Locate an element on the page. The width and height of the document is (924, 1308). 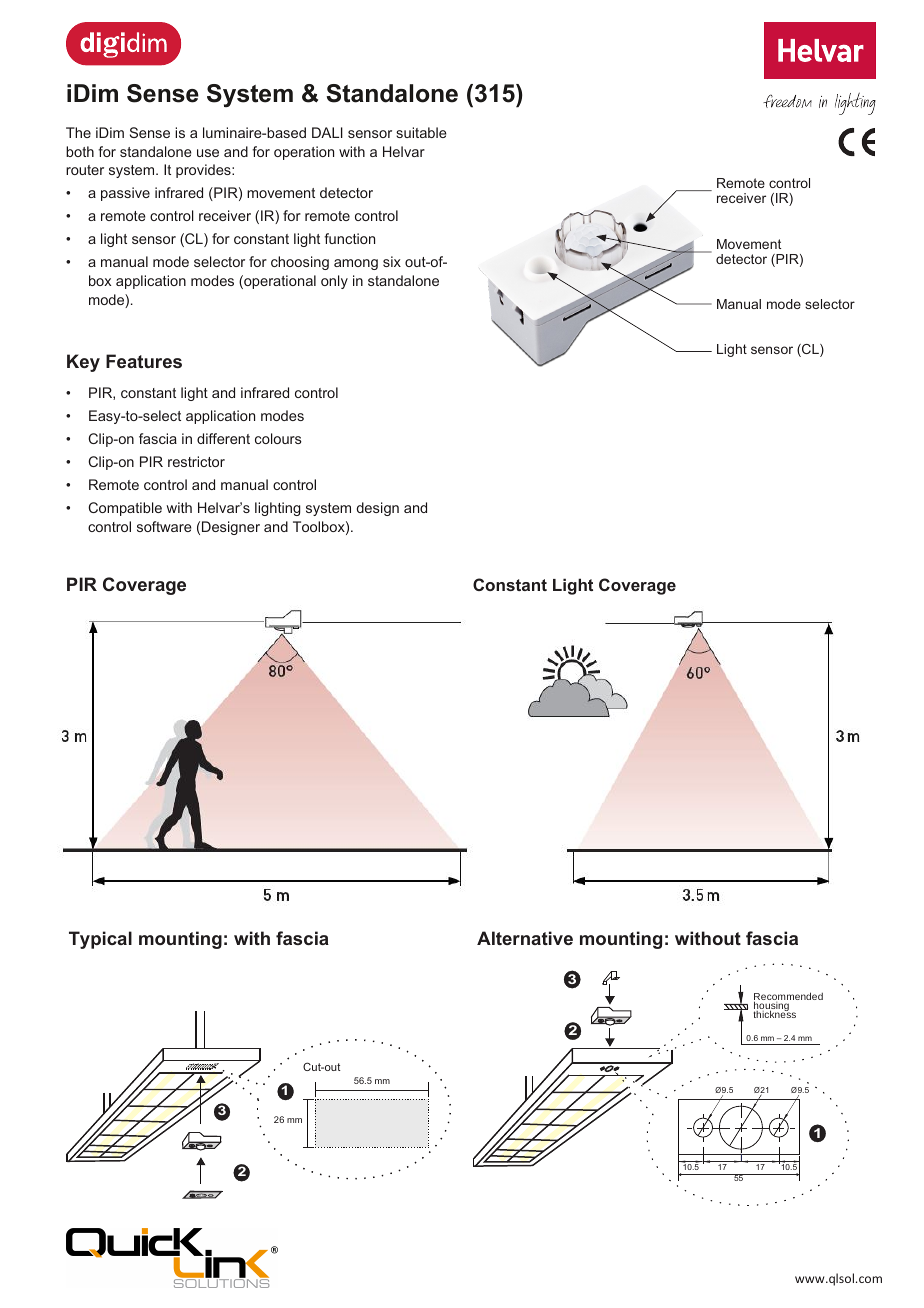
different is located at coordinates (223, 438).
